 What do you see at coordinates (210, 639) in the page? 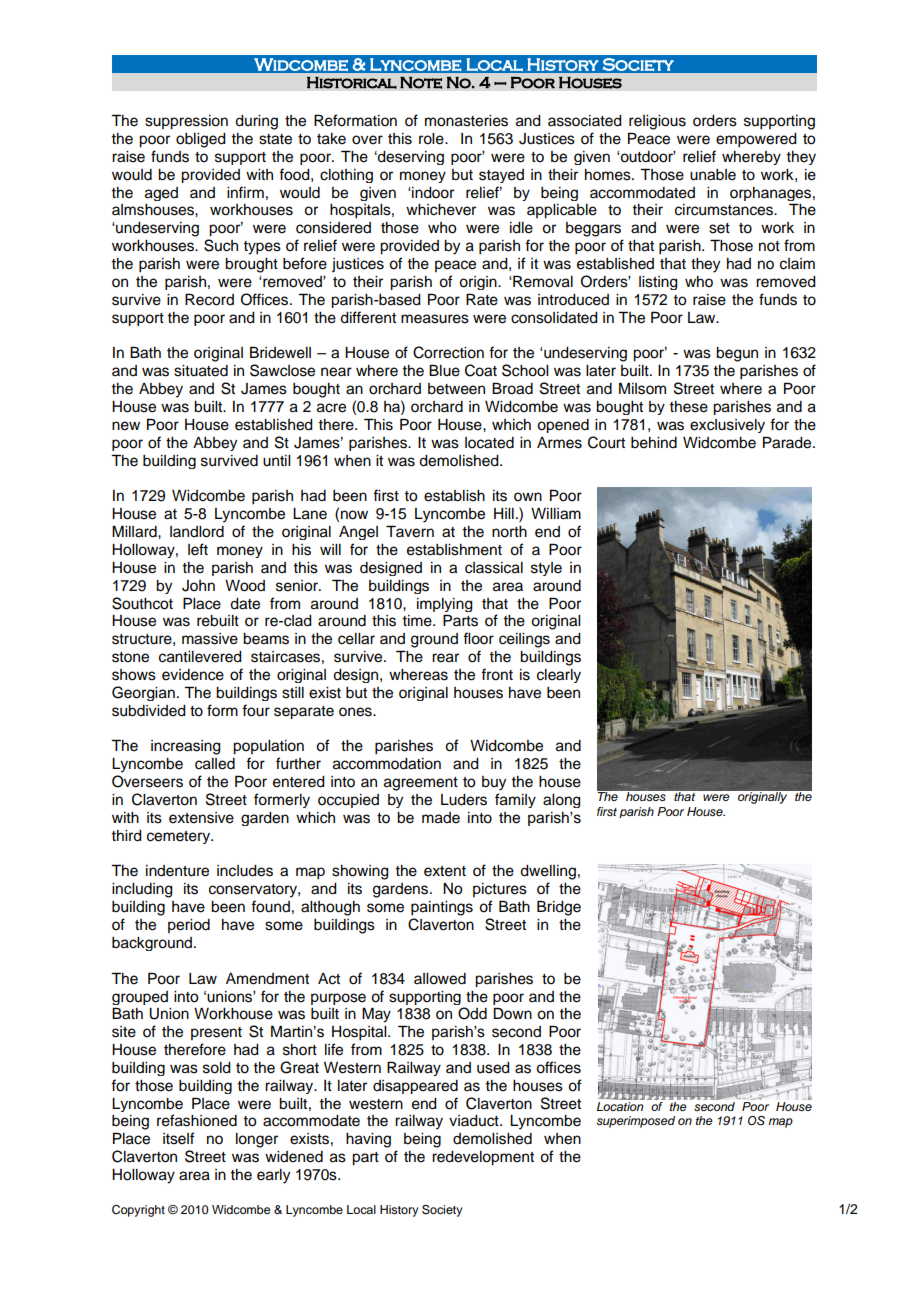
I see `massive` at bounding box center [210, 639].
